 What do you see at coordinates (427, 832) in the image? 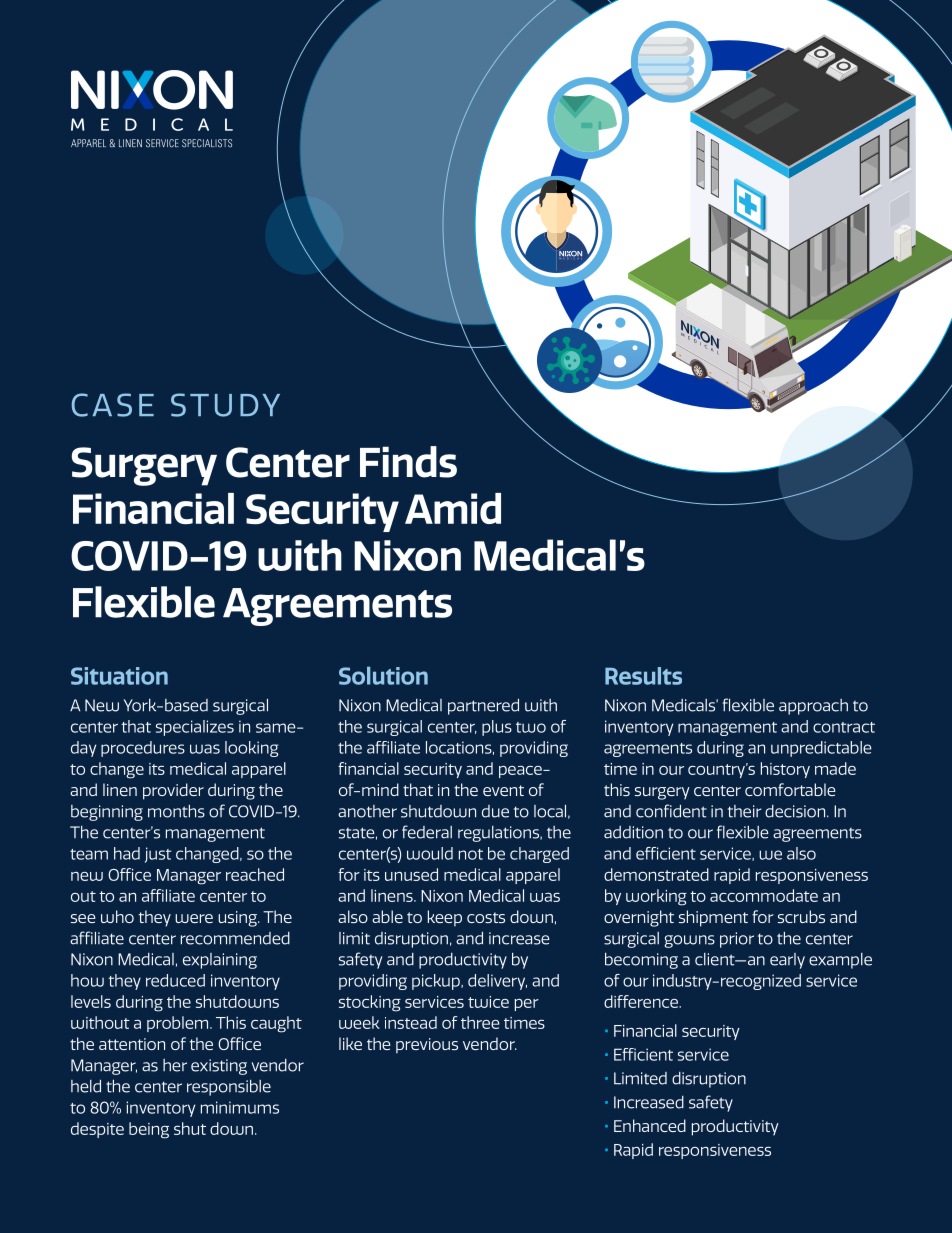
I see `federal` at bounding box center [427, 832].
